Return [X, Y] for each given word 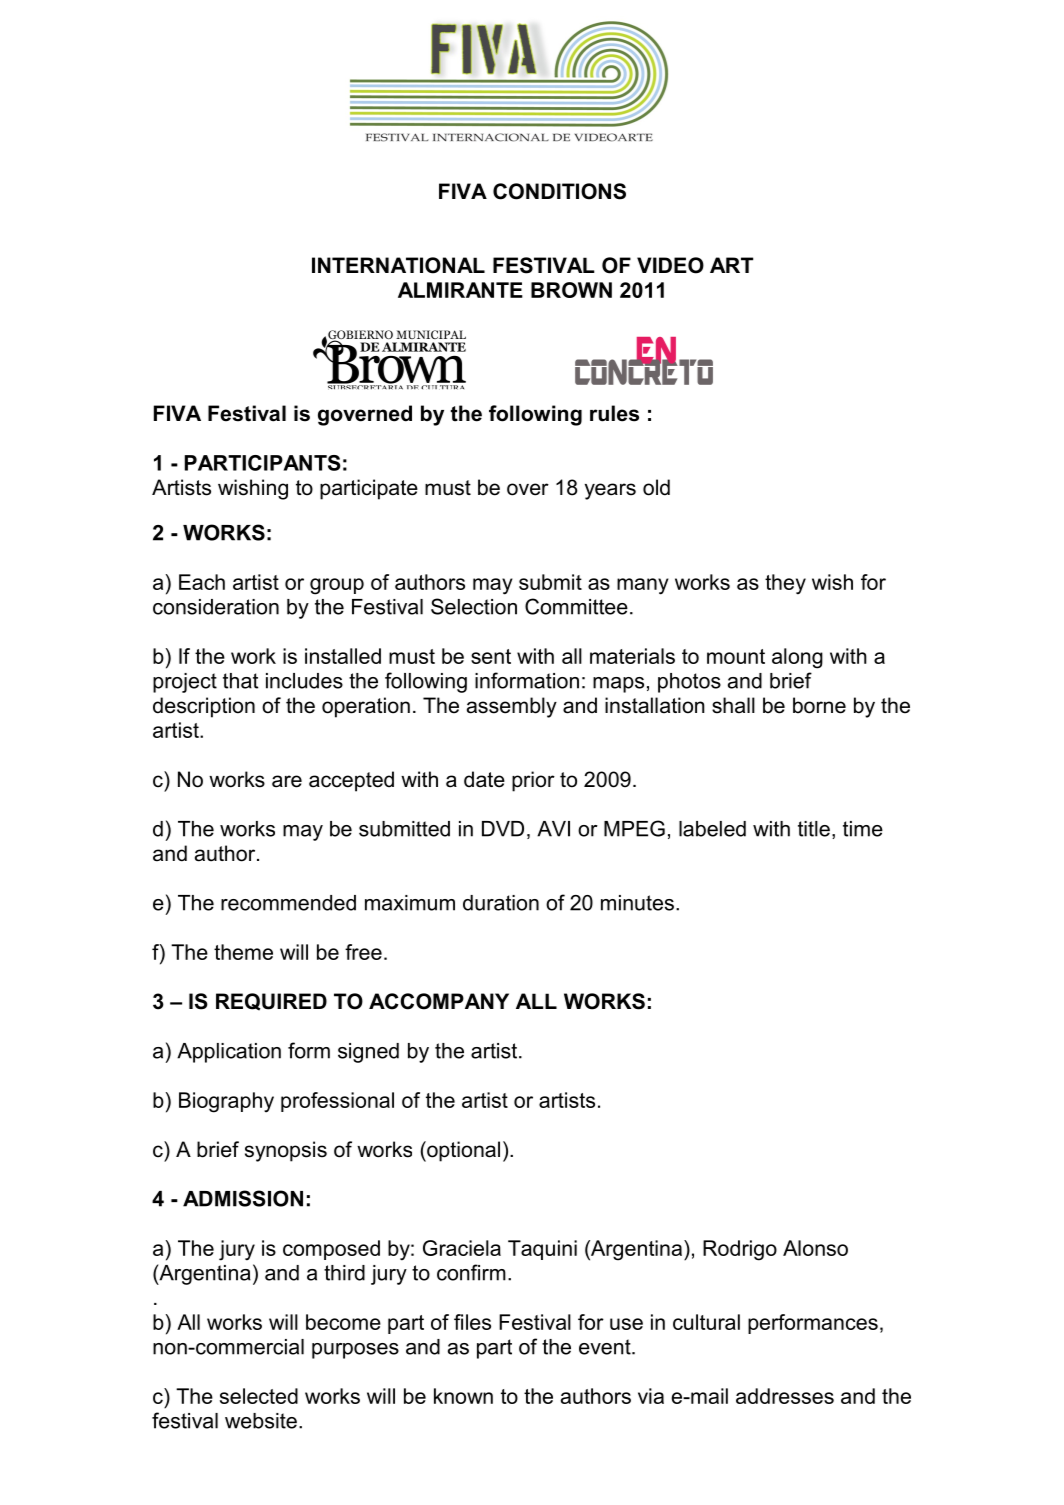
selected [259, 1396]
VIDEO [670, 265]
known [463, 1396]
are [287, 781]
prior [533, 781]
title [814, 829]
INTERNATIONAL [398, 265]
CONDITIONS [559, 191]
